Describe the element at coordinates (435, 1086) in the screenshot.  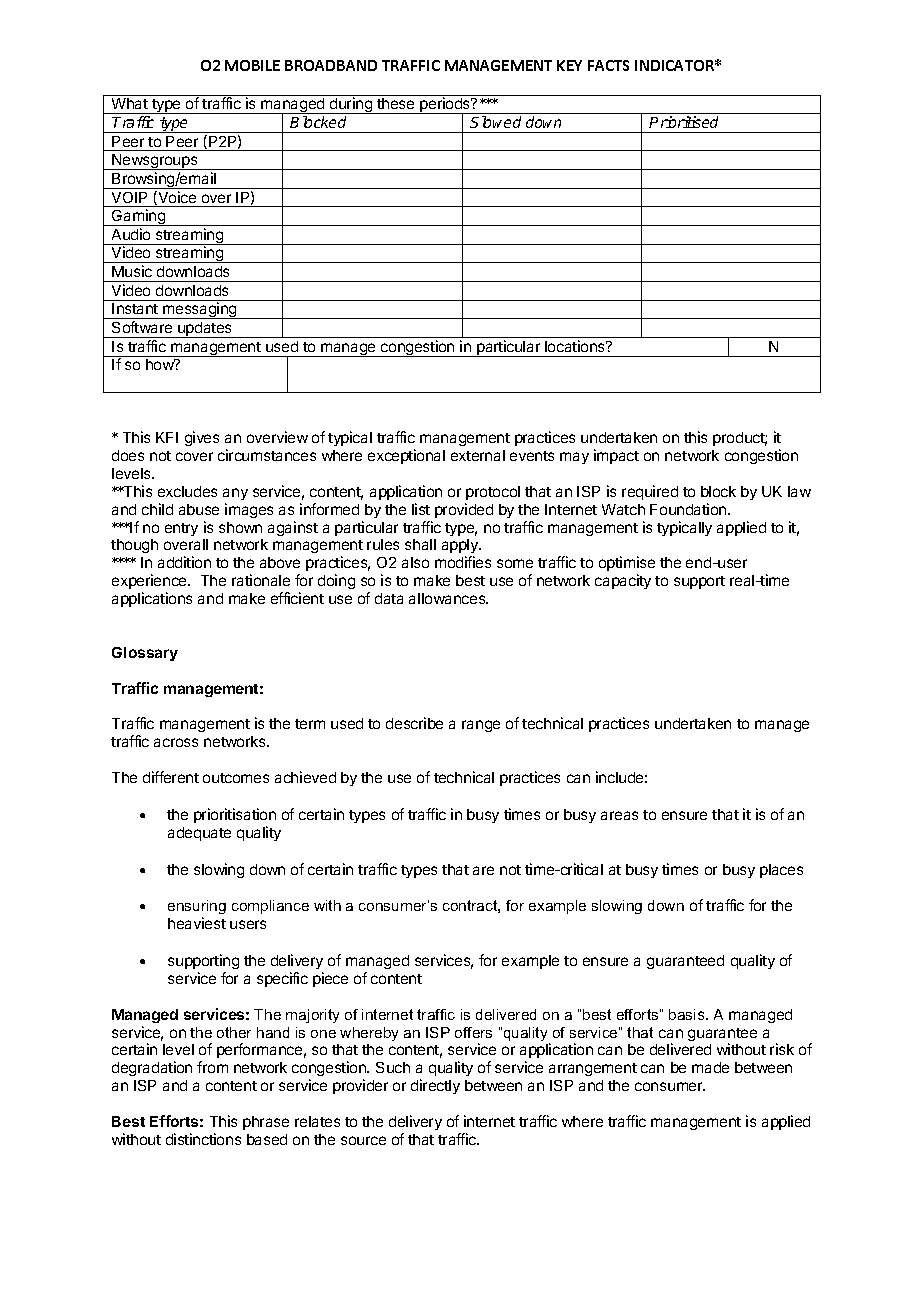
I see `directly` at that location.
